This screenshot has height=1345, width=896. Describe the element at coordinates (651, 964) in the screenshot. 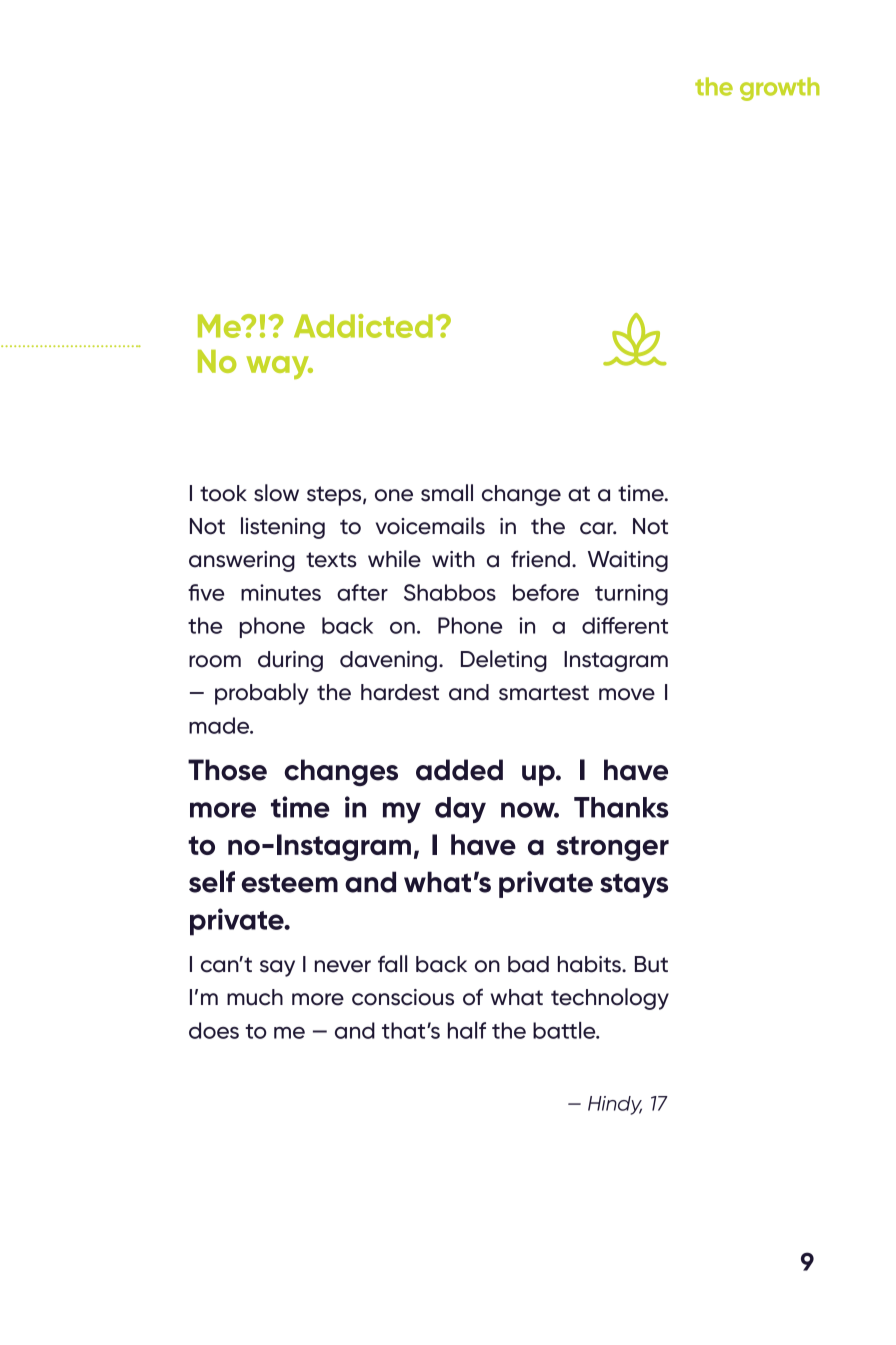

I see `But` at that location.
